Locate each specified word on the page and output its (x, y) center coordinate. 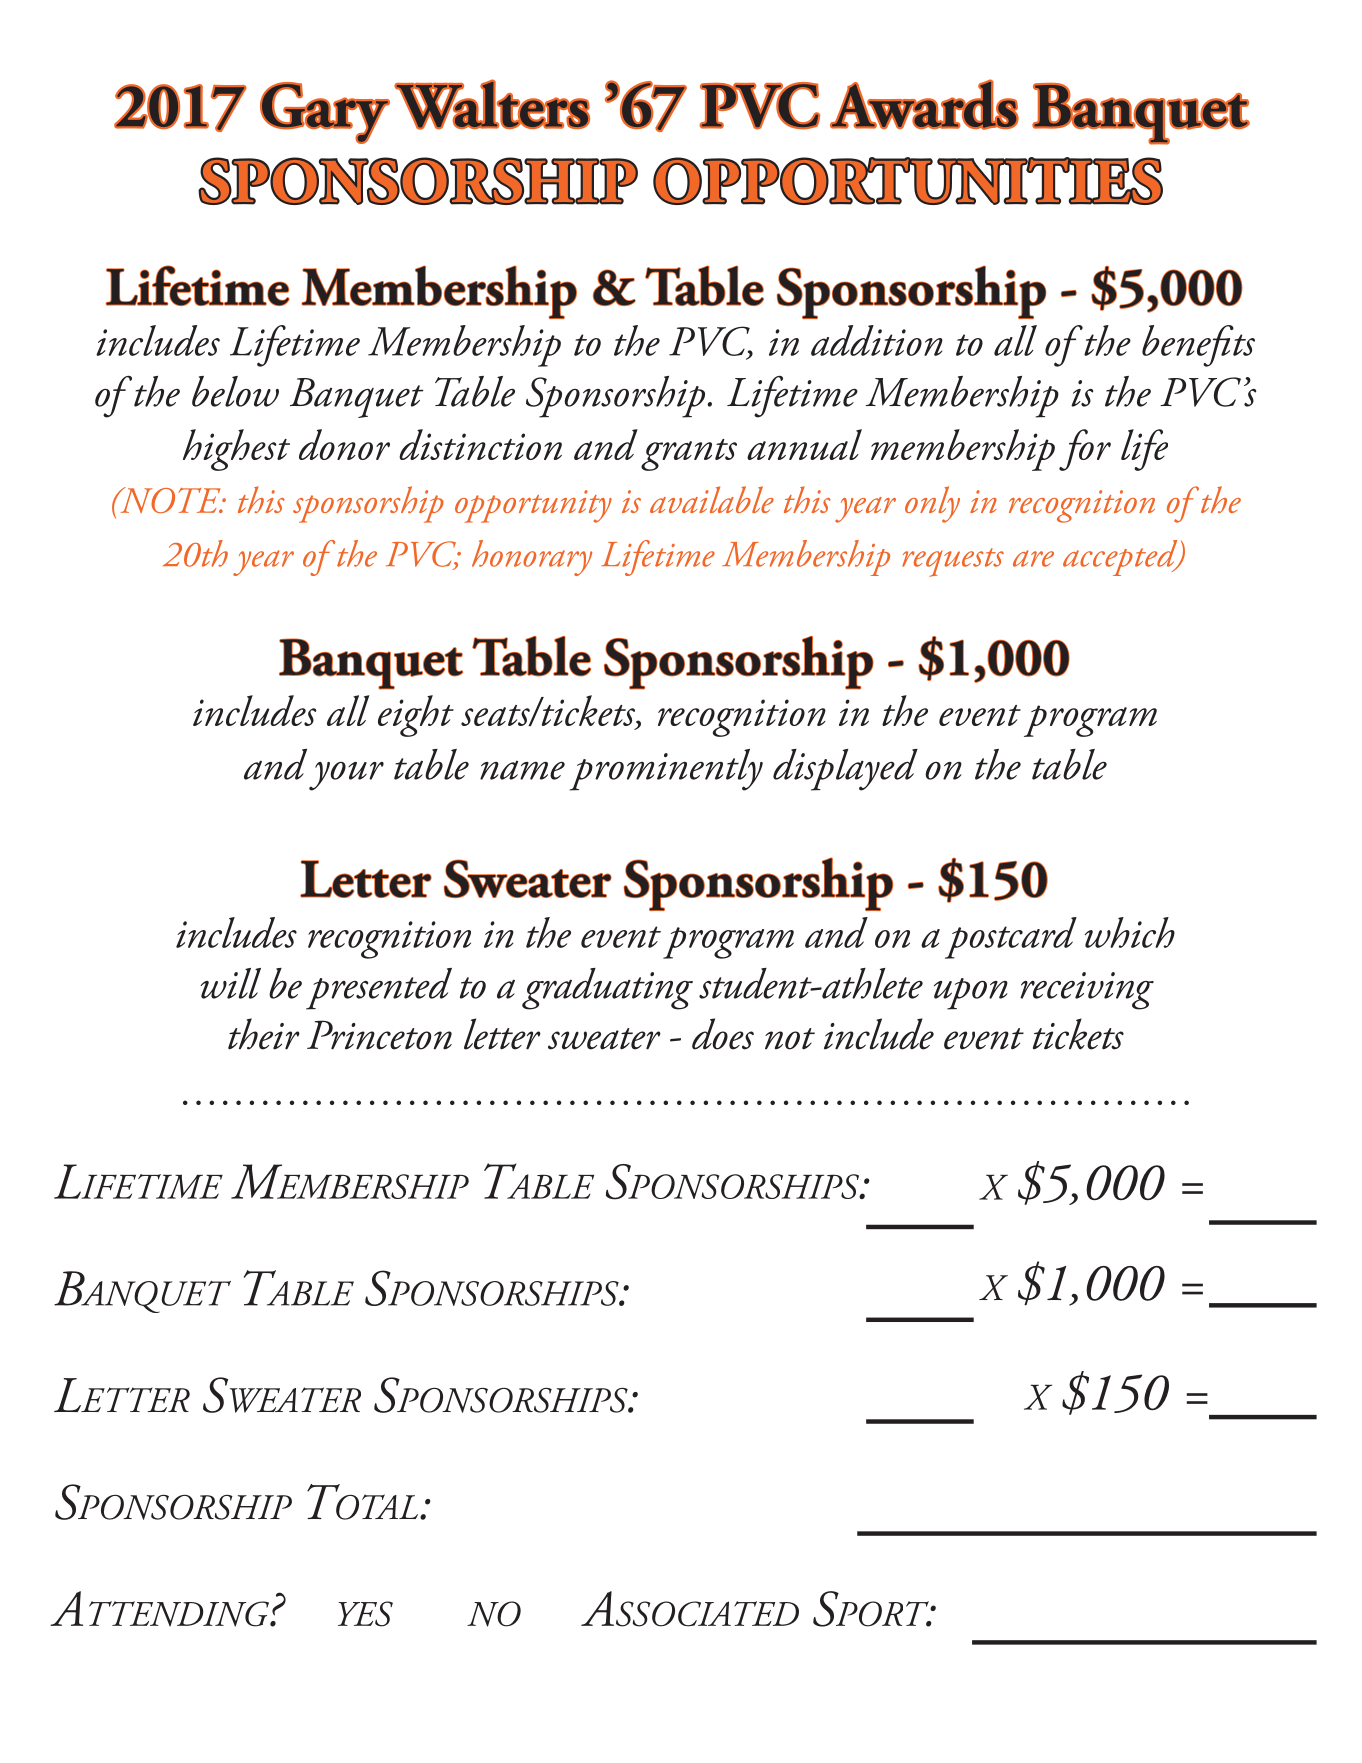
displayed (845, 770)
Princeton (379, 1035)
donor (344, 444)
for (1085, 450)
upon (971, 994)
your (346, 776)
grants (689, 455)
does (723, 1034)
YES (365, 1614)
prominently (666, 770)
